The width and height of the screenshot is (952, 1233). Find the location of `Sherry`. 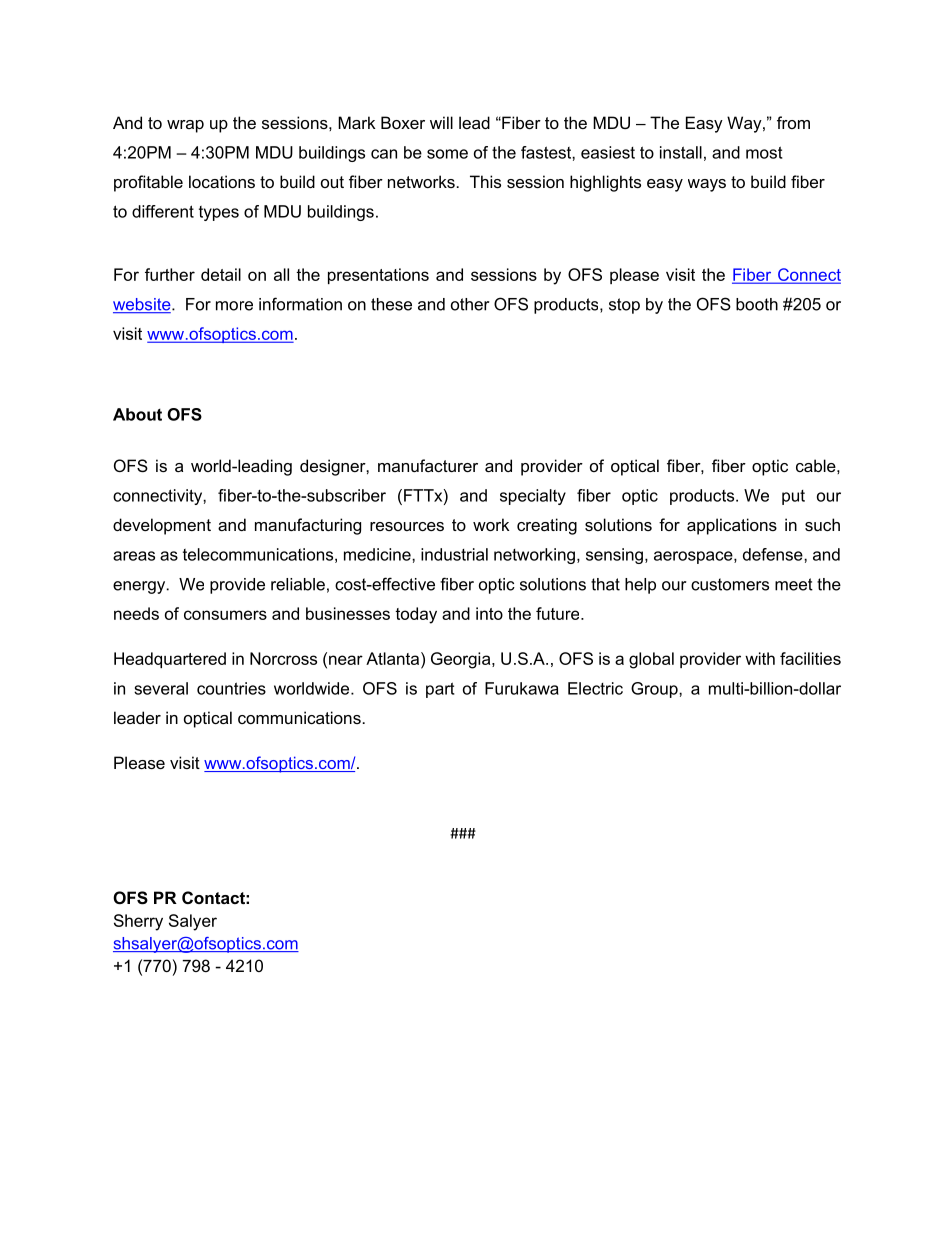

Sherry is located at coordinates (138, 922).
